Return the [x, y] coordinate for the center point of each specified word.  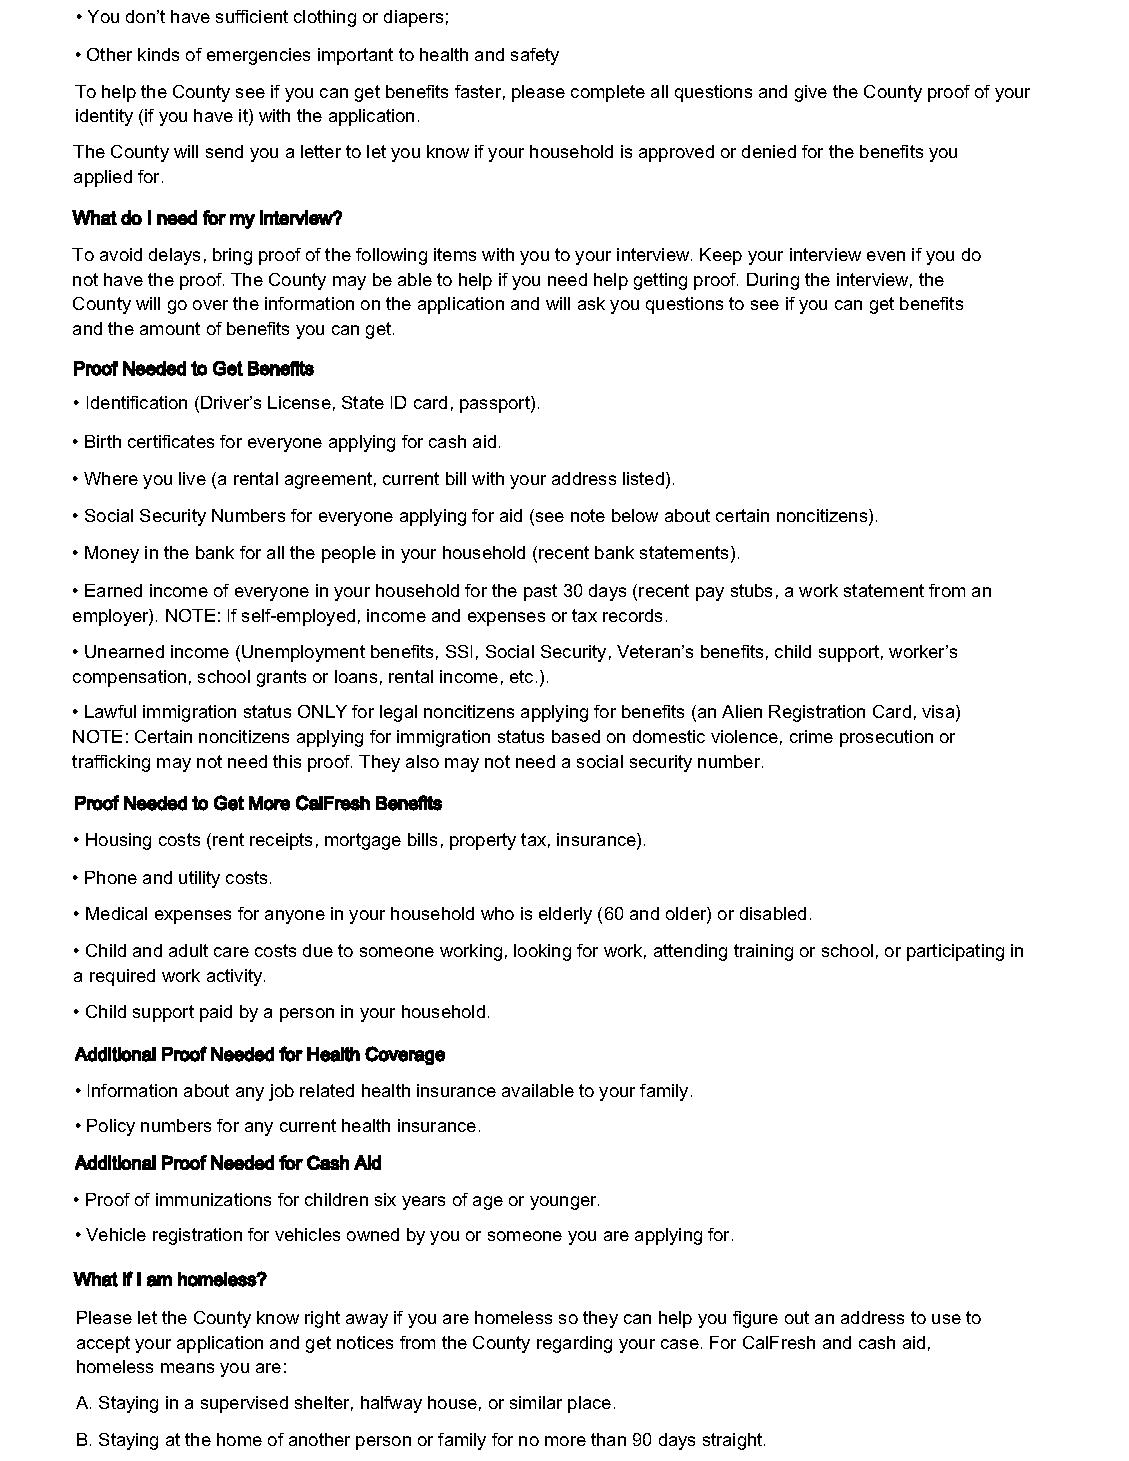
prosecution [886, 738]
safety [535, 56]
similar [536, 1402]
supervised [244, 1404]
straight [734, 1441]
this [287, 761]
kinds [158, 54]
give [811, 93]
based [576, 736]
